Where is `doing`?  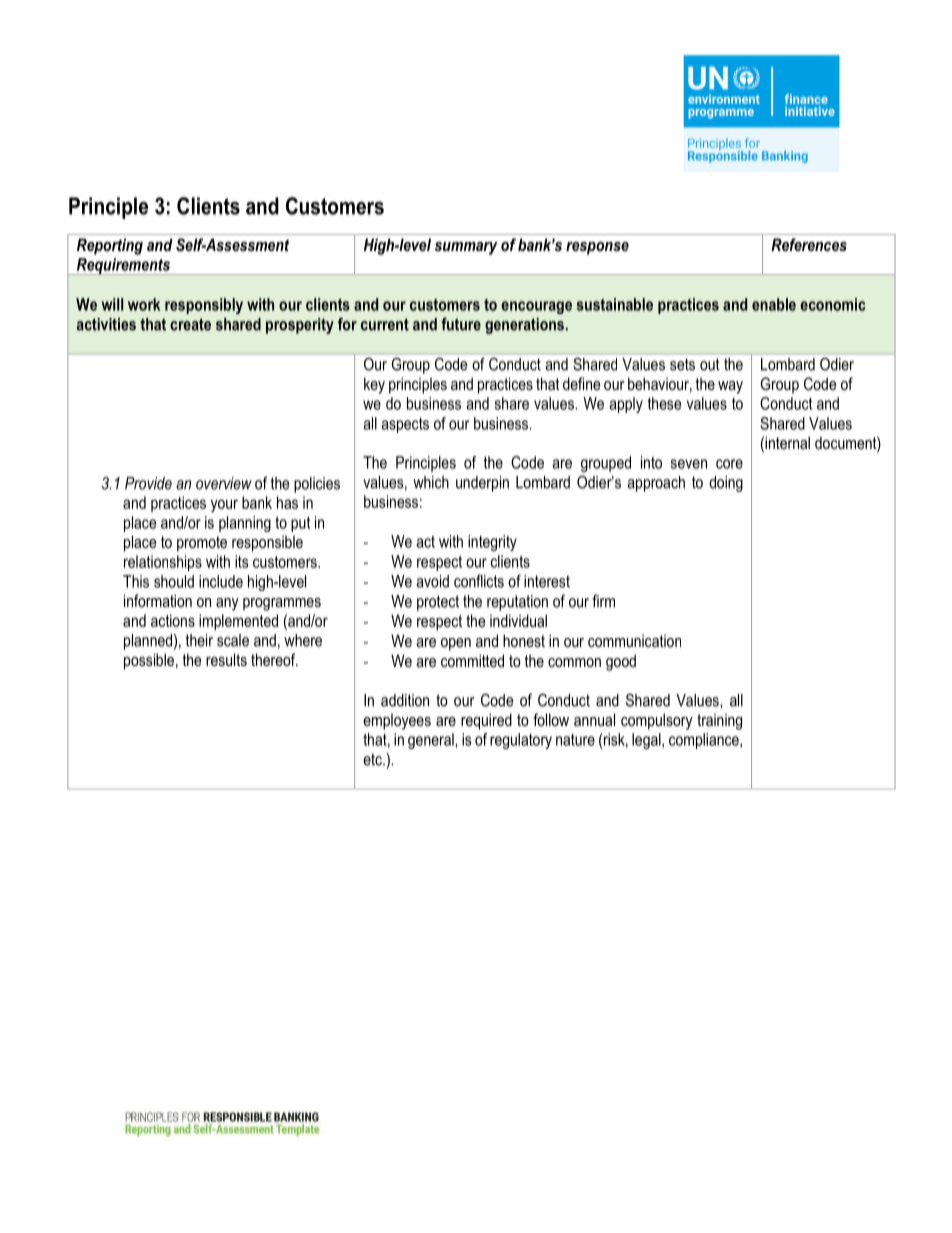 doing is located at coordinates (726, 484).
